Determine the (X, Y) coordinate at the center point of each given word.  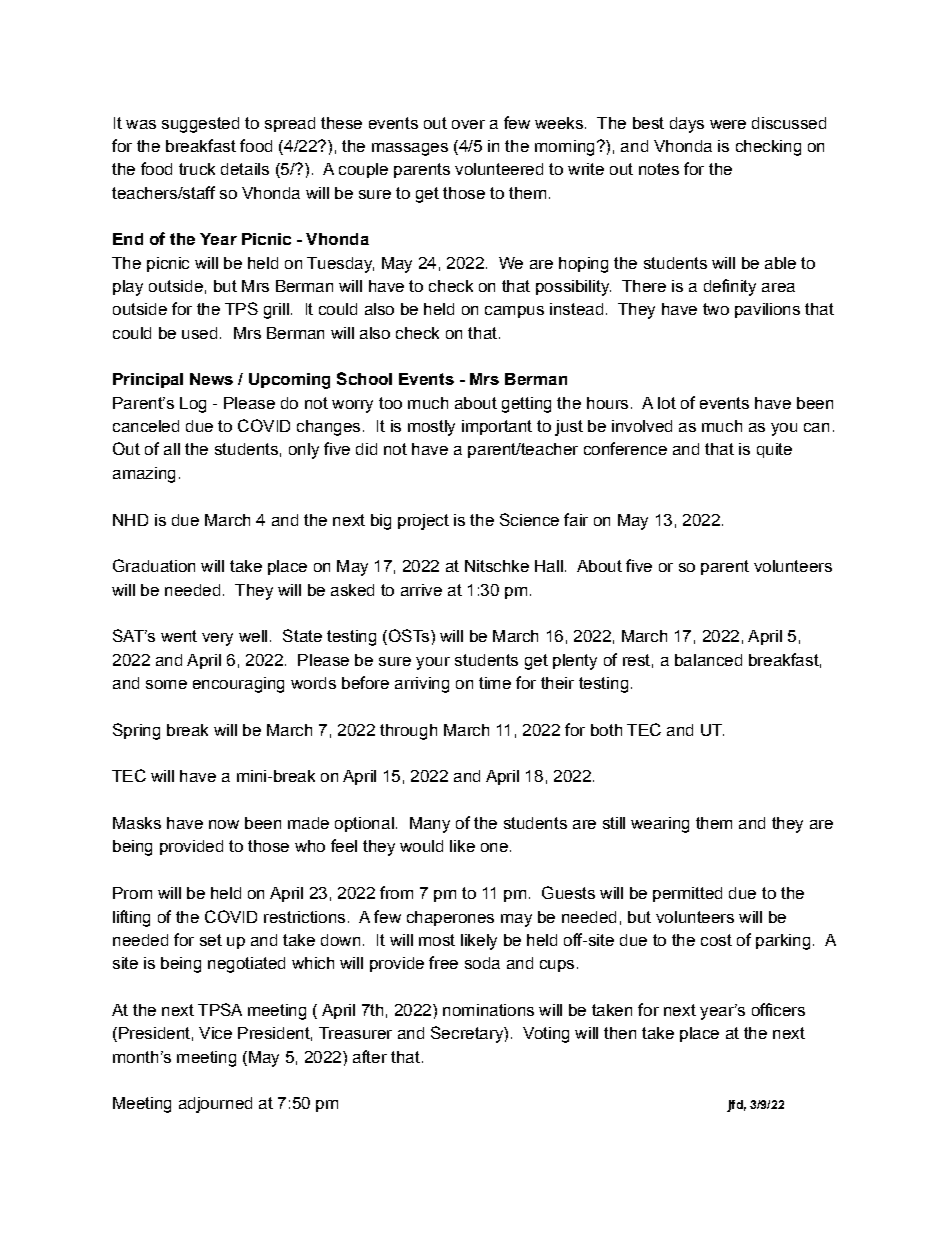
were (728, 124)
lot (667, 403)
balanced (708, 660)
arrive (421, 590)
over (468, 124)
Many (430, 825)
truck (197, 169)
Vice (215, 1033)
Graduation (154, 565)
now (224, 824)
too (390, 403)
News (211, 379)
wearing (660, 825)
